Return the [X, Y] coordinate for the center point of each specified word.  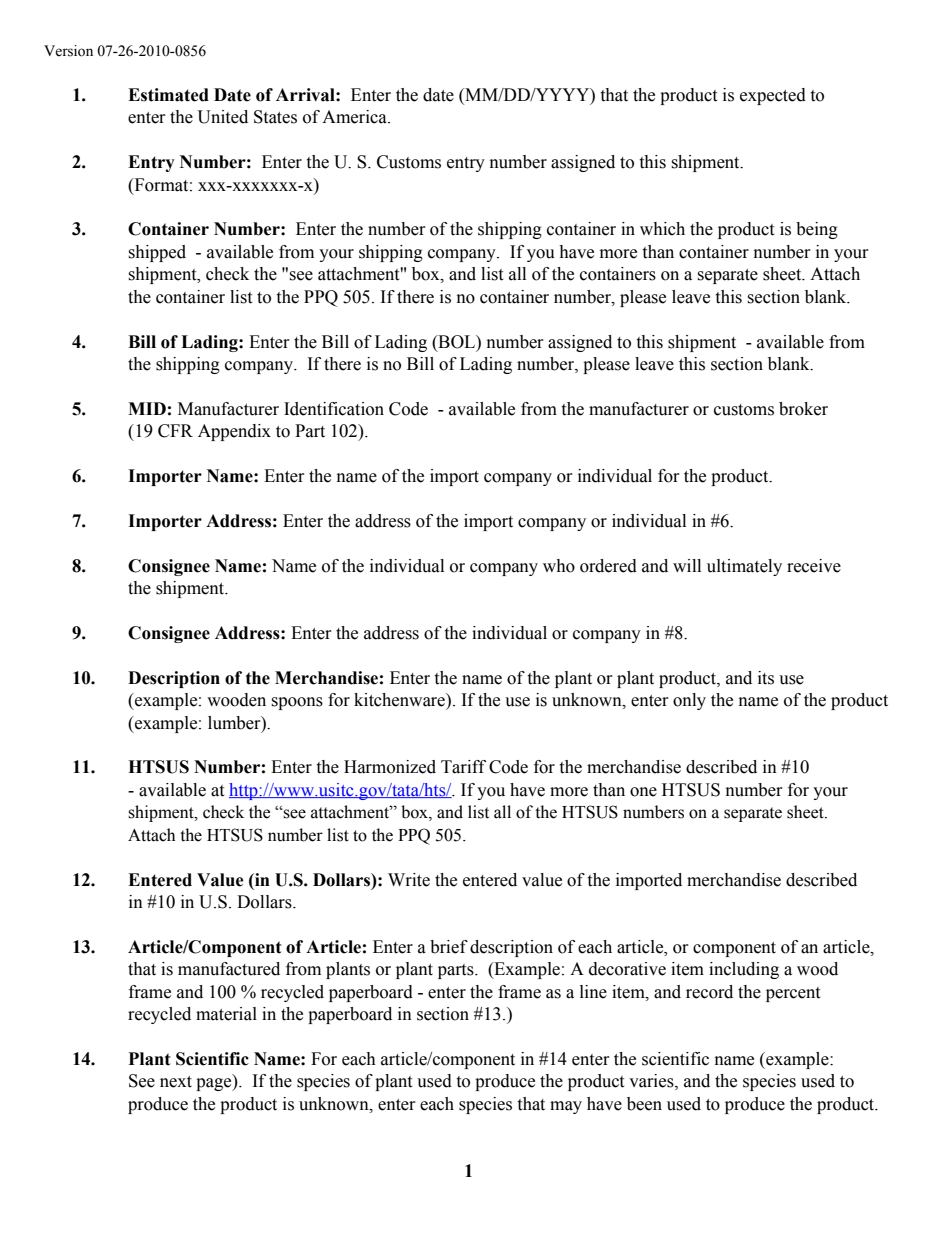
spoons [297, 703]
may [566, 1107]
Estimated [168, 95]
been [644, 1104]
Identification [334, 409]
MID [147, 408]
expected [773, 96]
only [689, 701]
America [355, 117]
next [176, 1082]
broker [803, 409]
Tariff [463, 767]
